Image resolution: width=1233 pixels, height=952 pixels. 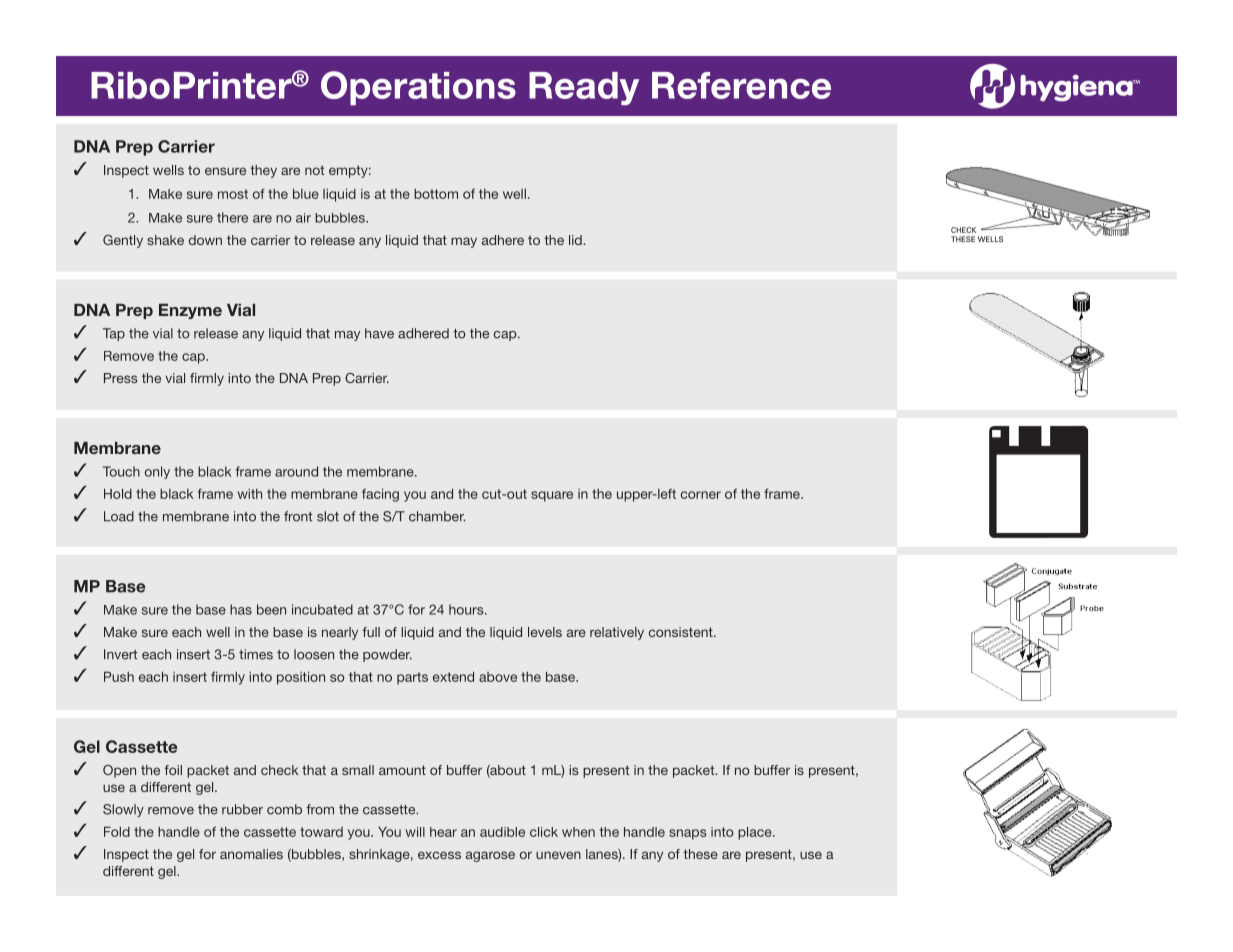 I want to click on corner, so click(x=701, y=495).
